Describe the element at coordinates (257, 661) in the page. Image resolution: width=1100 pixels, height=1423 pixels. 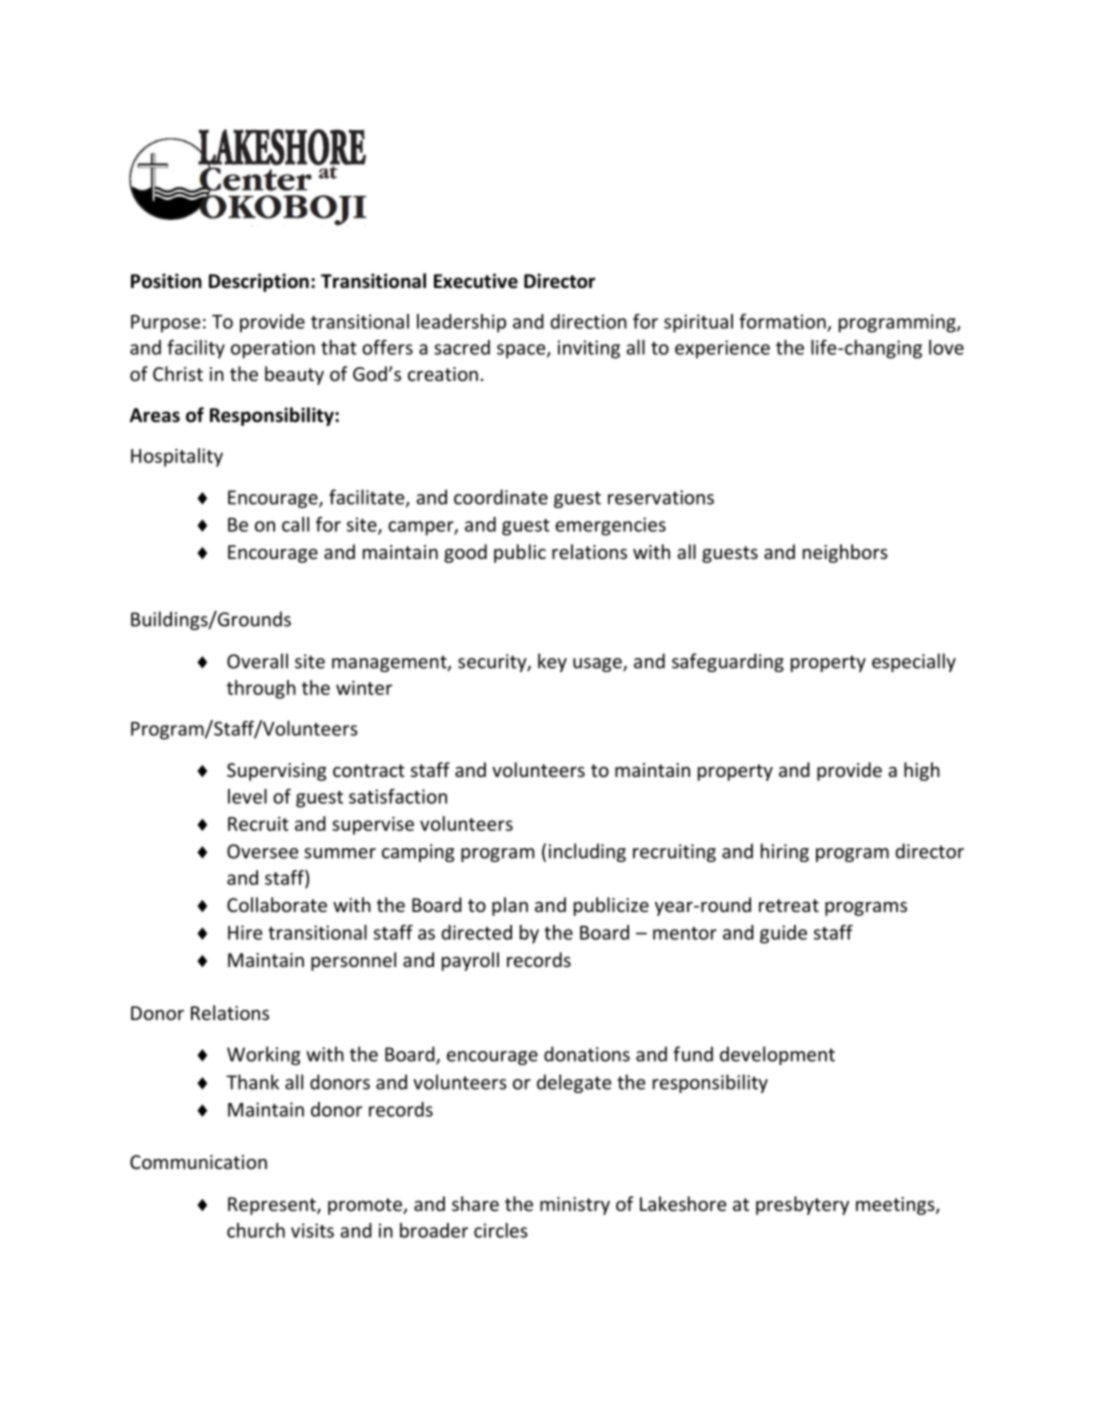
I see `Overall` at that location.
